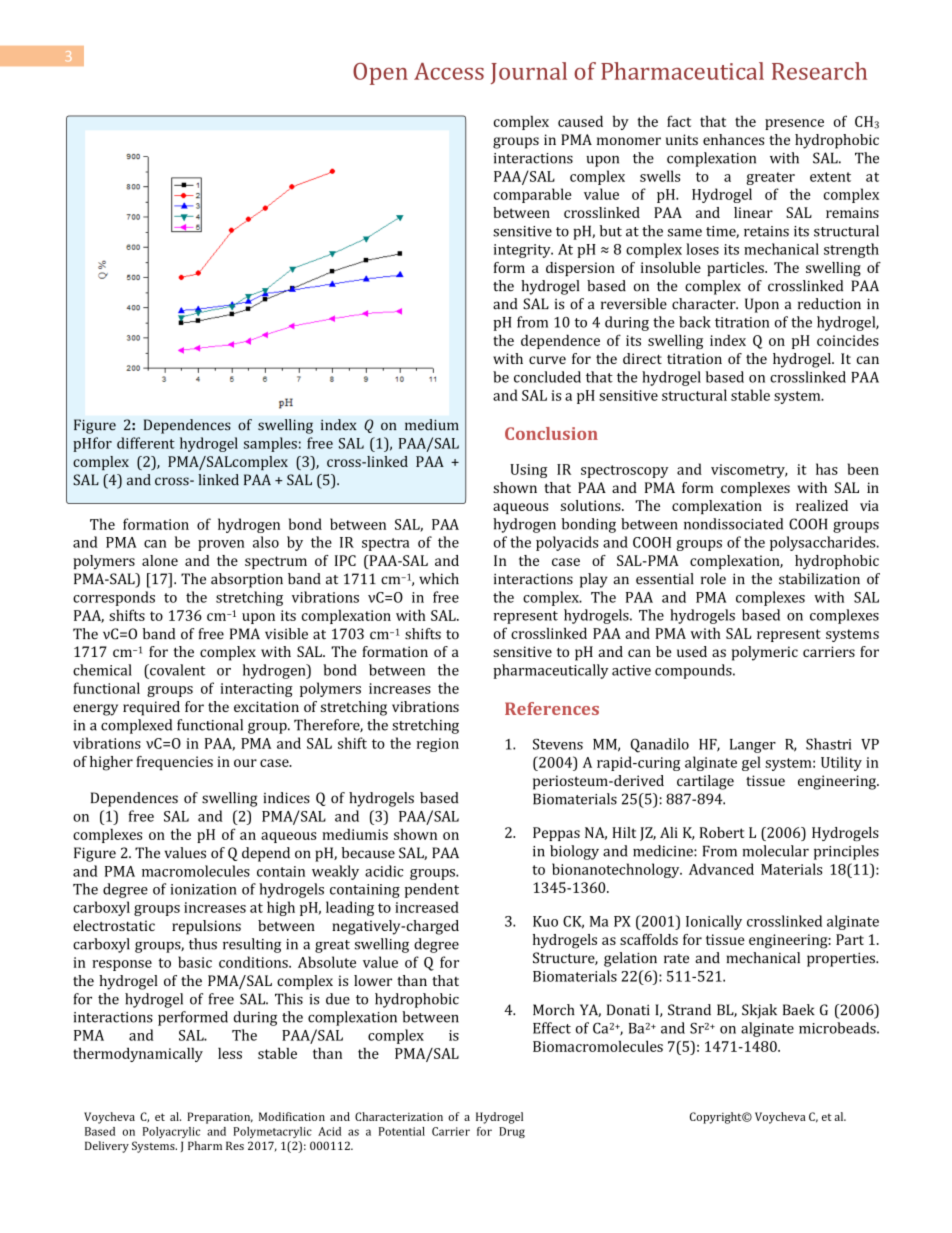 The height and width of the screenshot is (1233, 952). Describe the element at coordinates (819, 579) in the screenshot. I see `stabilization` at that location.
